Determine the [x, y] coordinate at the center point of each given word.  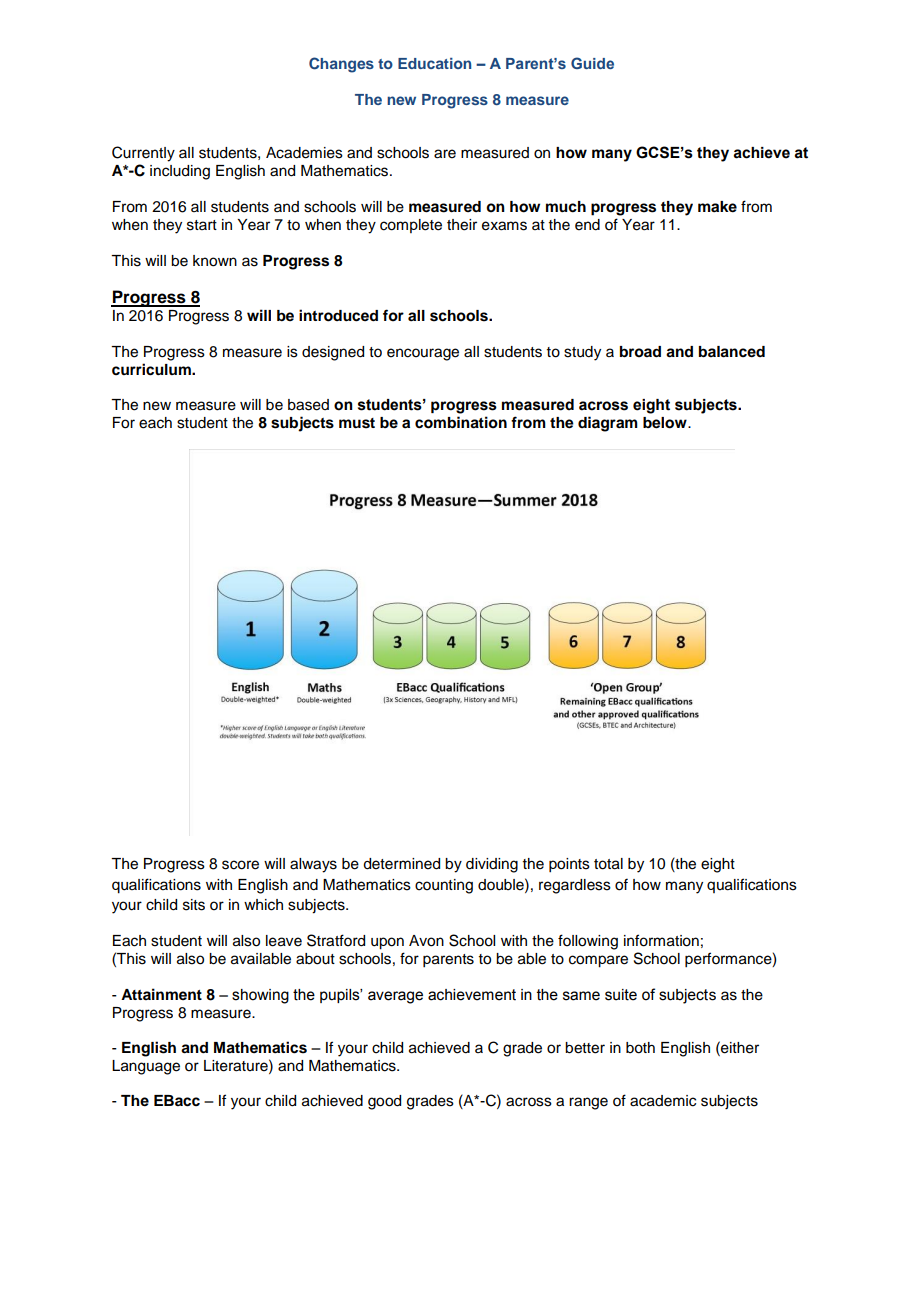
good [384, 1102]
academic [663, 1101]
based [308, 405]
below [666, 423]
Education [434, 63]
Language [146, 1067]
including [180, 172]
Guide [592, 63]
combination [461, 422]
